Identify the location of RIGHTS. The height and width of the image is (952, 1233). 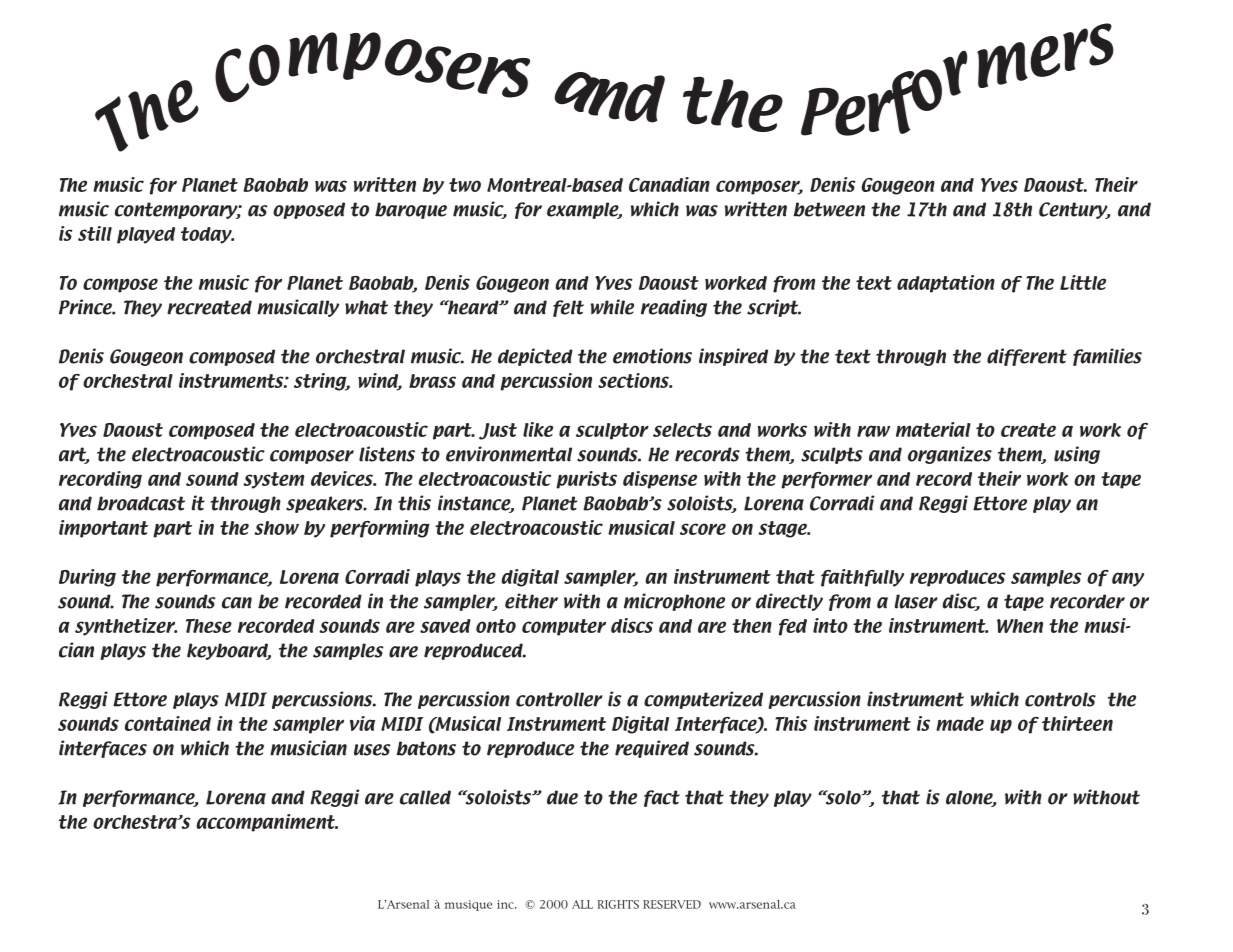
(618, 904).
